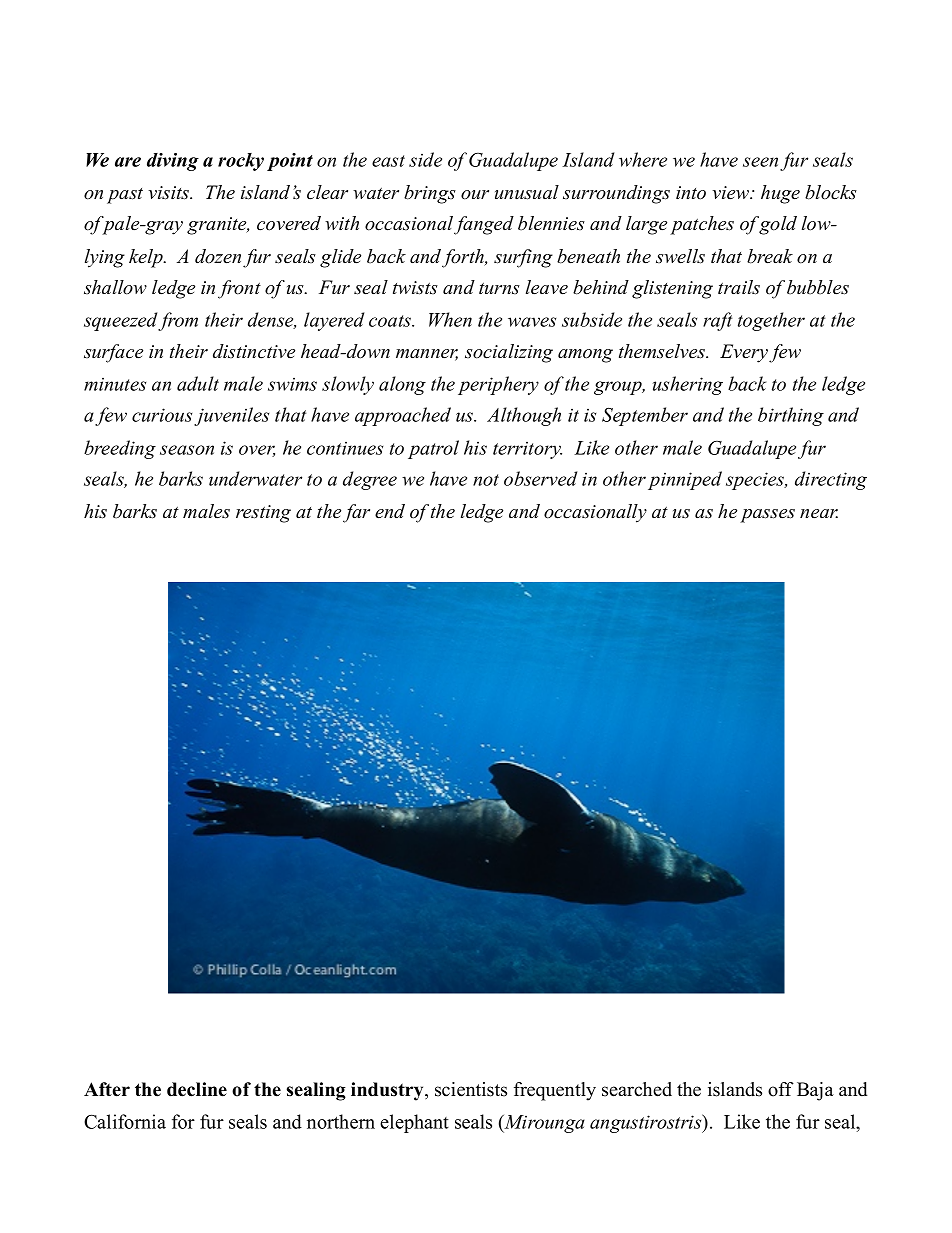  I want to click on our, so click(475, 195).
